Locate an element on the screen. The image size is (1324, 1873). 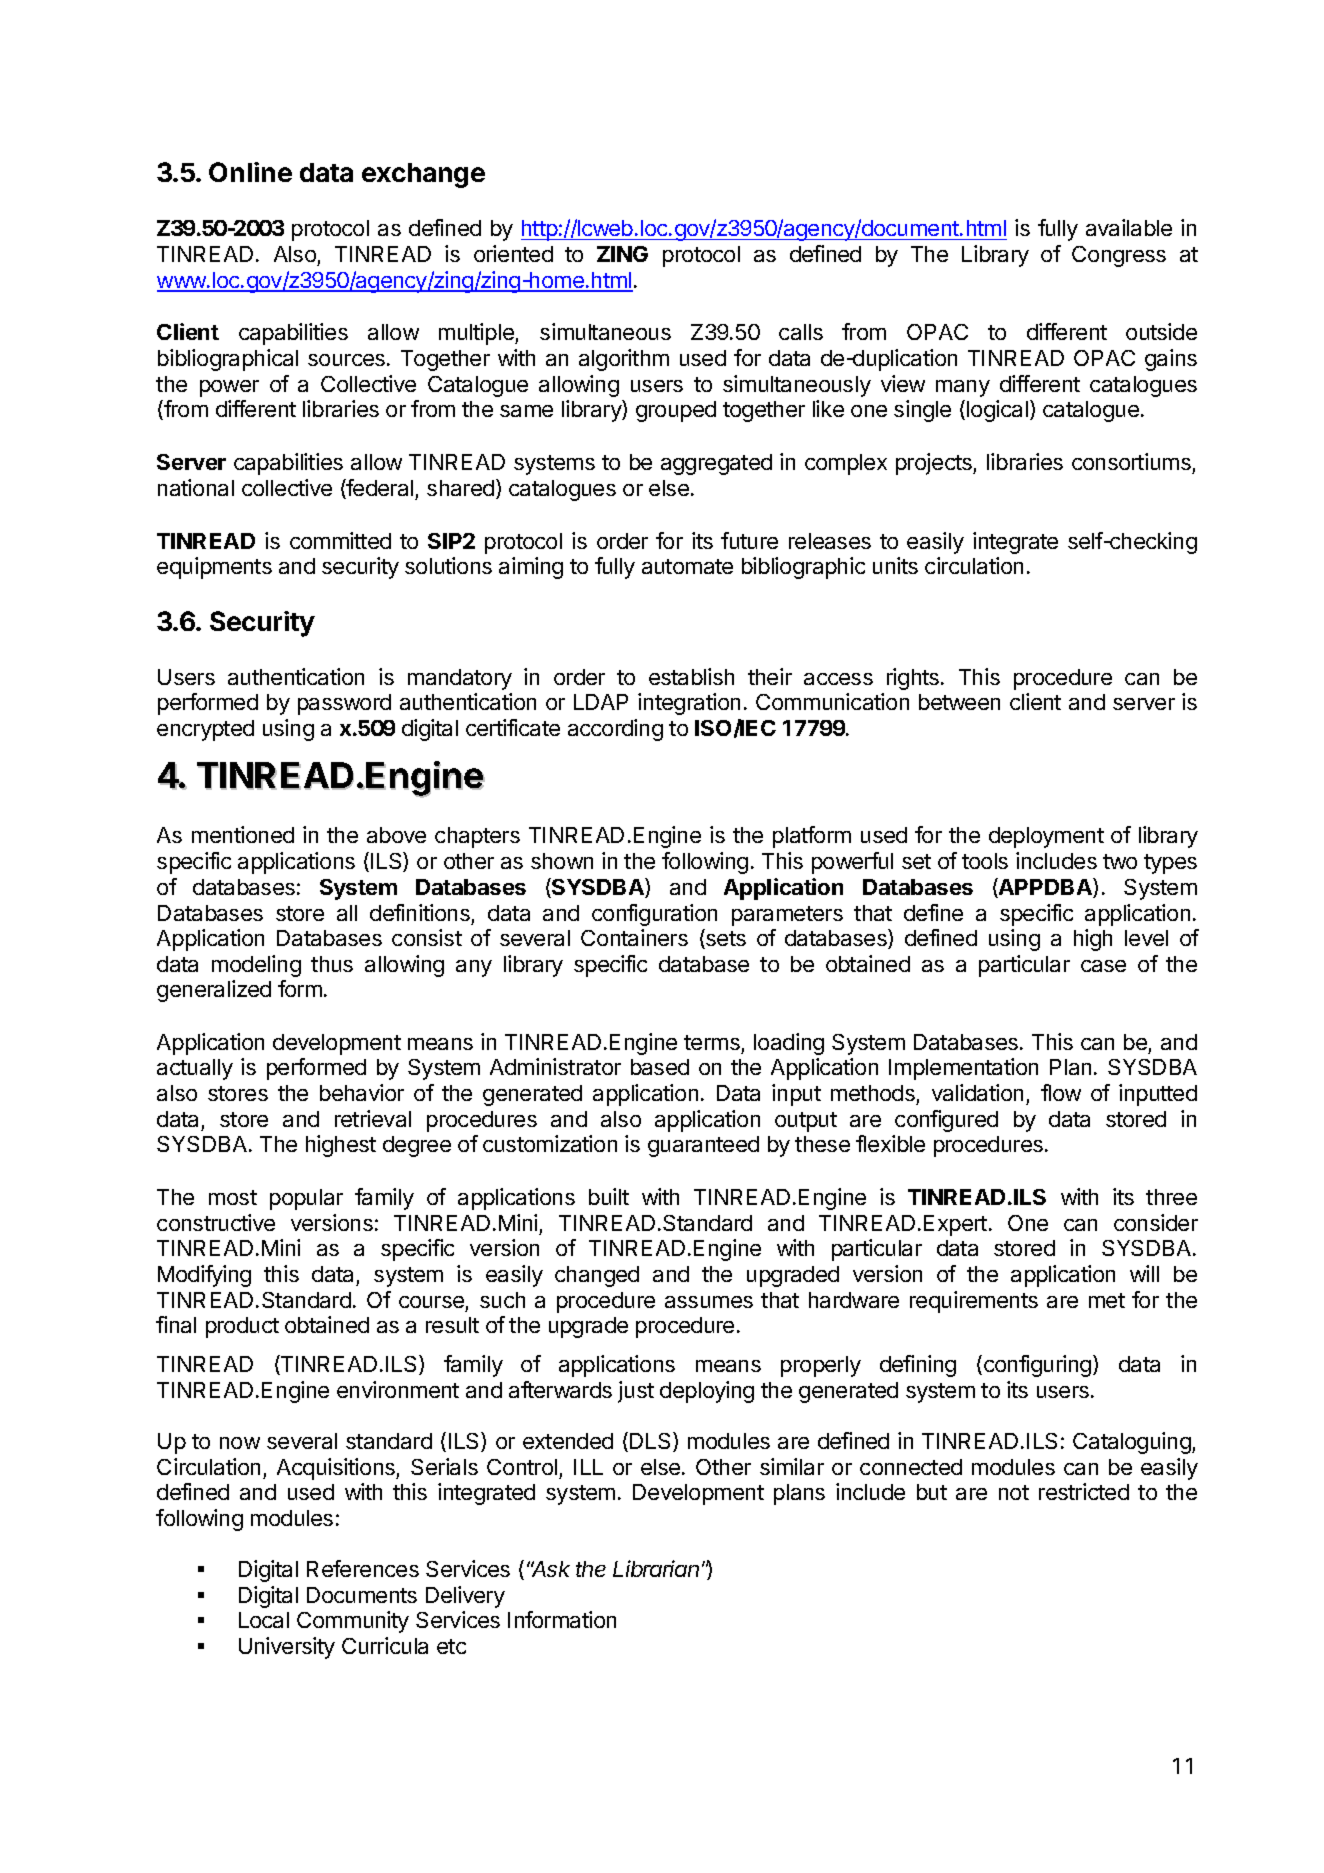
thus is located at coordinates (332, 964).
